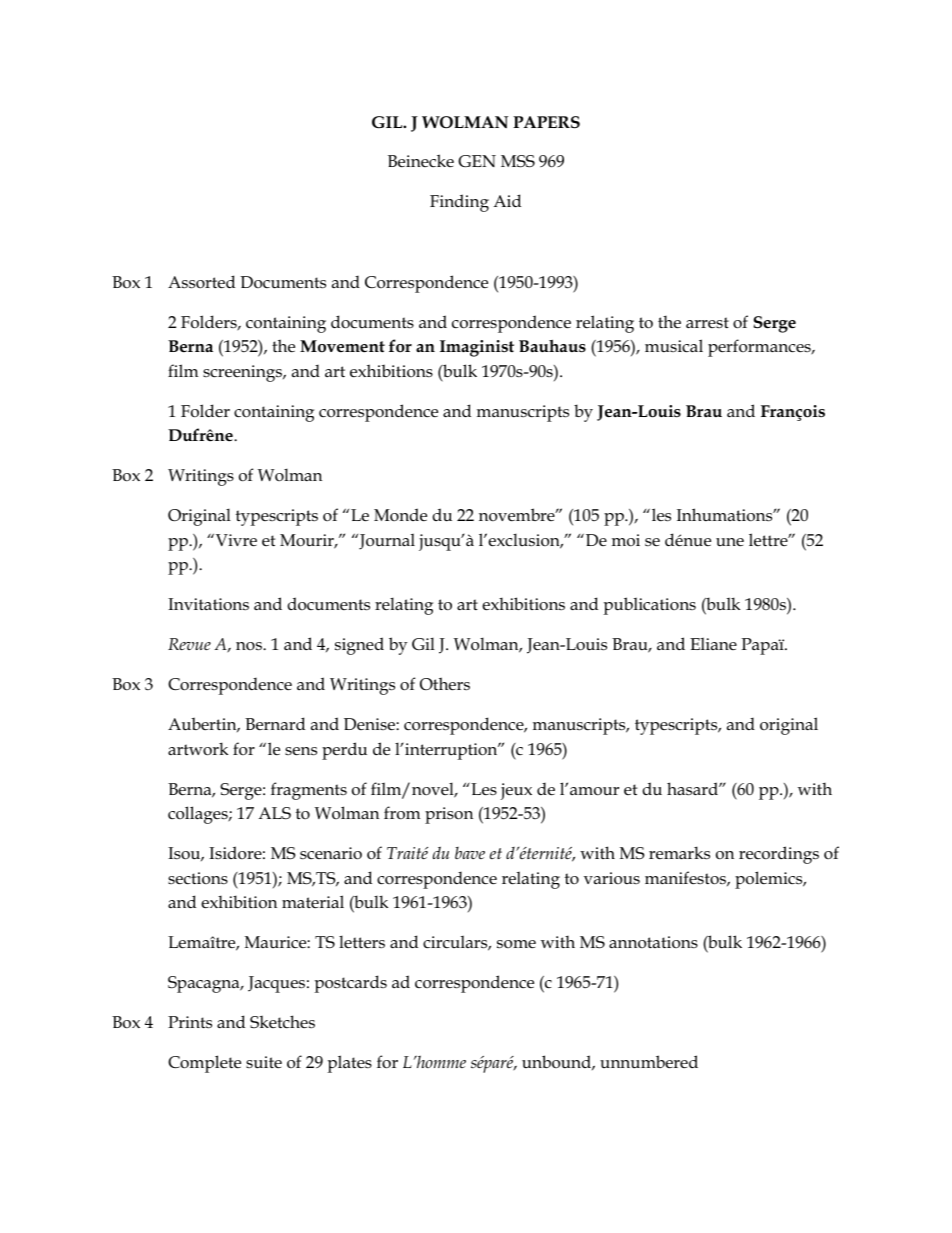  I want to click on Bauhaus, so click(552, 345).
